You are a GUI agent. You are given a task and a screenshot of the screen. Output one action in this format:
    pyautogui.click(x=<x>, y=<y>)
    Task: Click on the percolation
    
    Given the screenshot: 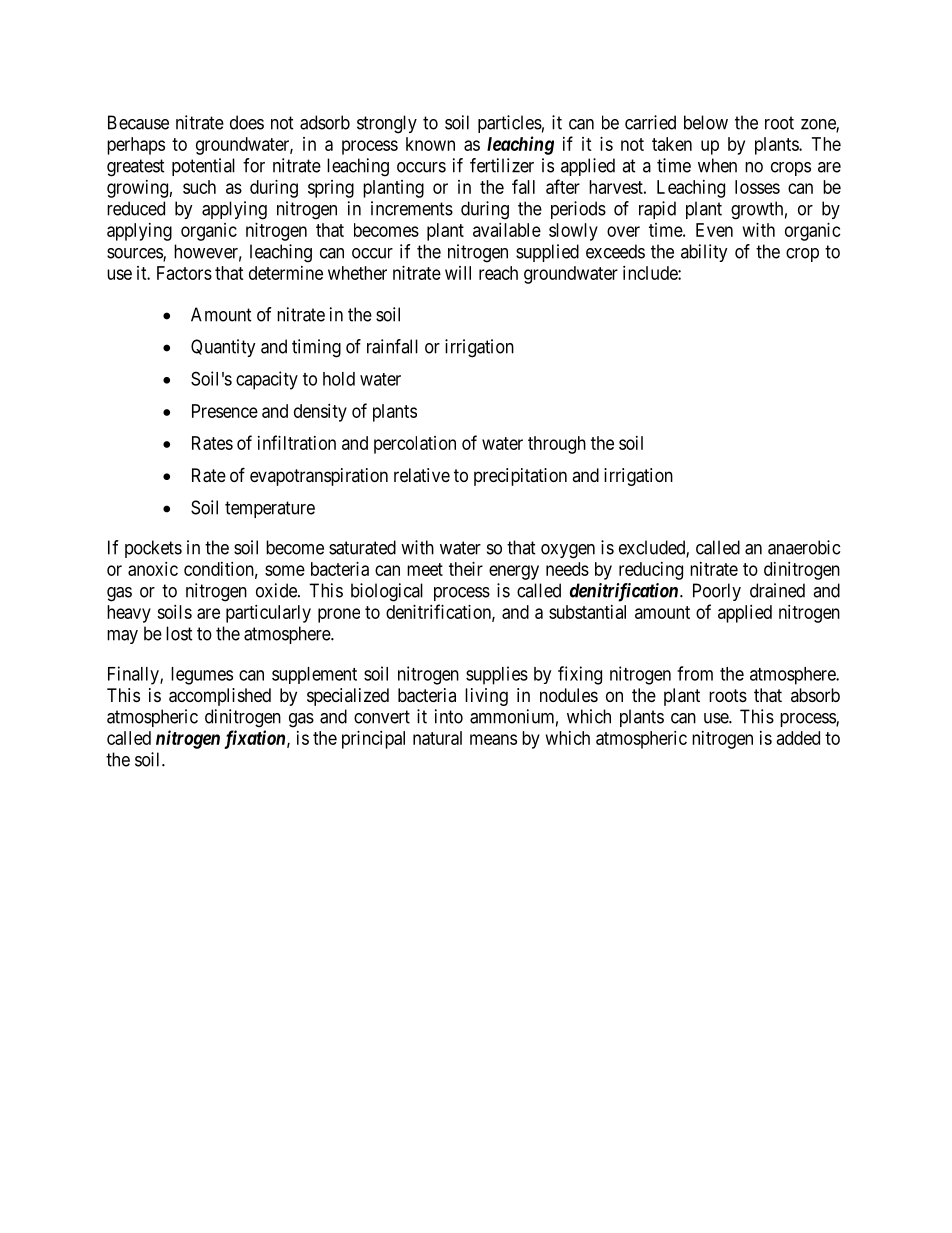 What is the action you would take?
    pyautogui.click(x=415, y=445)
